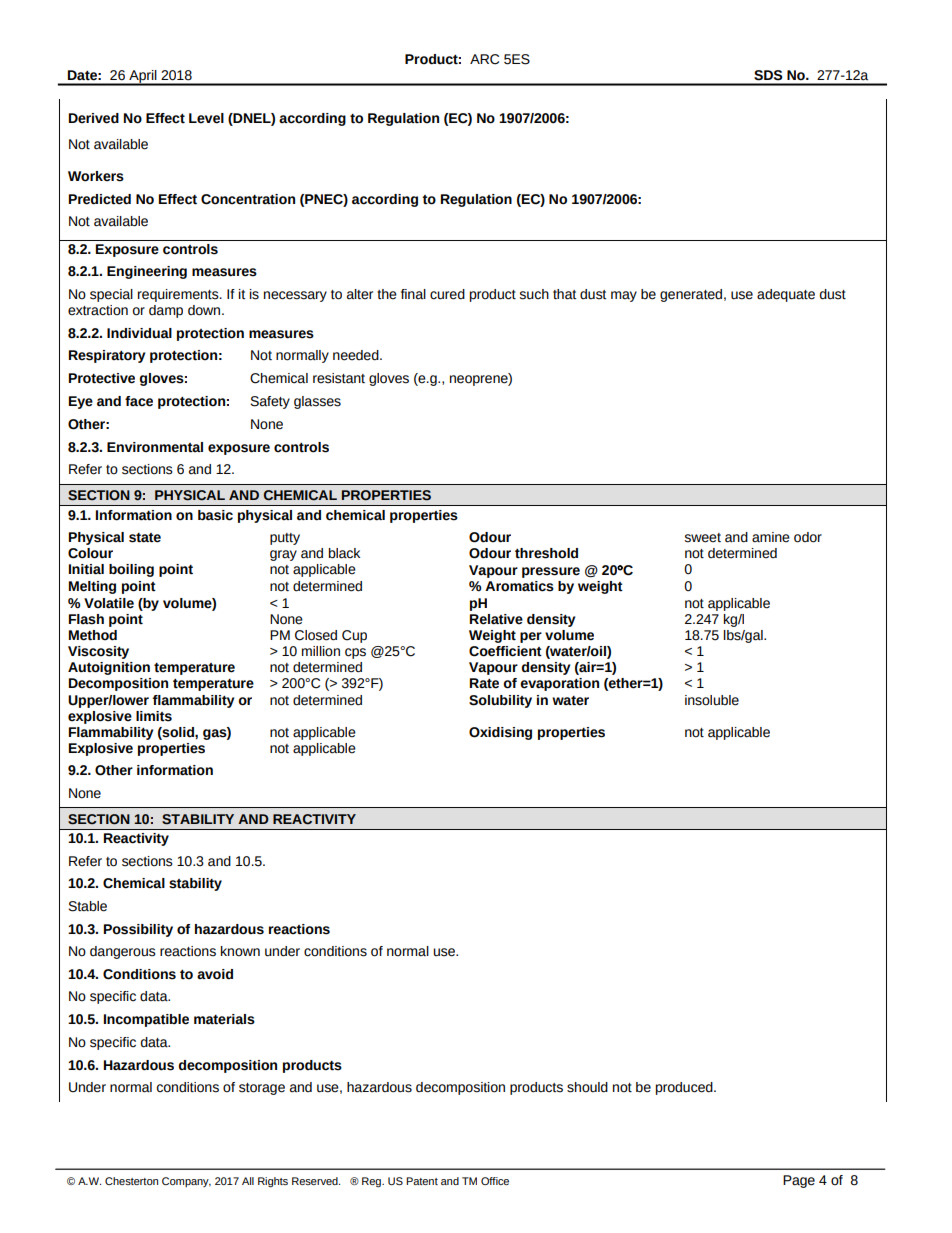 Image resolution: width=952 pixels, height=1233 pixels. Describe the element at coordinates (768, 75) in the document. I see `SDS` at that location.
